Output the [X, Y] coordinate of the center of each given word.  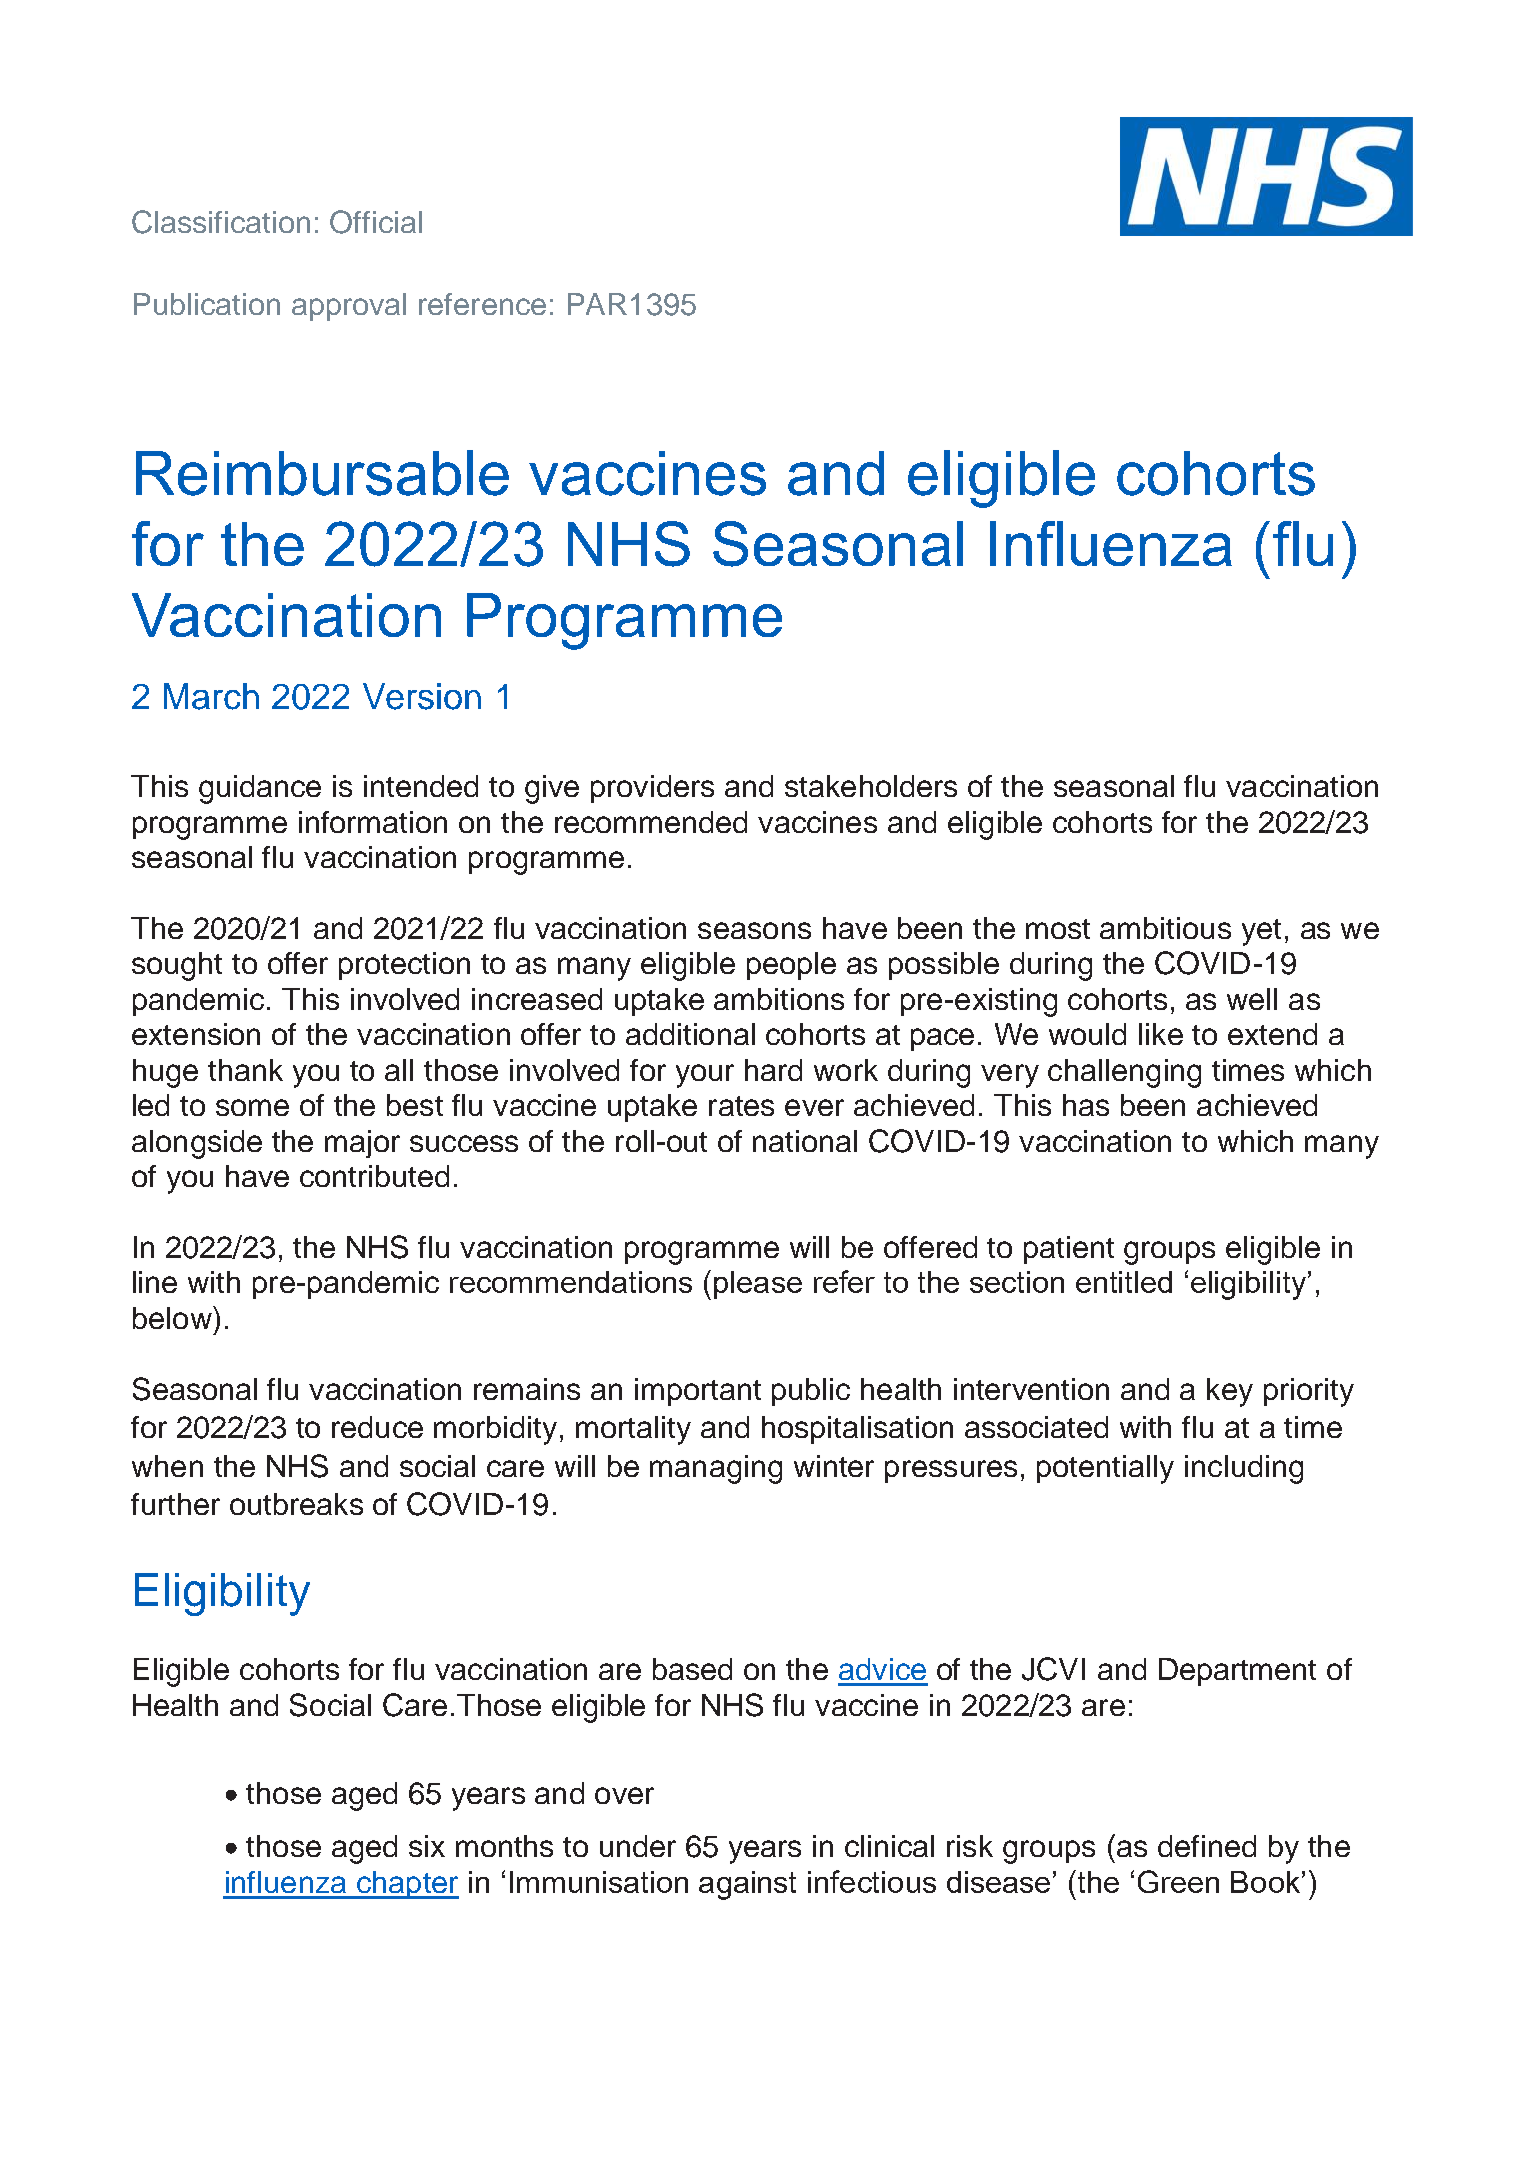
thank [245, 1070]
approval [349, 307]
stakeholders [871, 786]
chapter [407, 1885]
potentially [1105, 1469]
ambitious [1165, 928]
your [705, 1076]
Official [376, 222]
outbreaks [296, 1504]
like [1161, 1034]
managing [716, 1469]
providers [652, 789]
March [211, 696]
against [747, 1885]
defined [1207, 1846]
